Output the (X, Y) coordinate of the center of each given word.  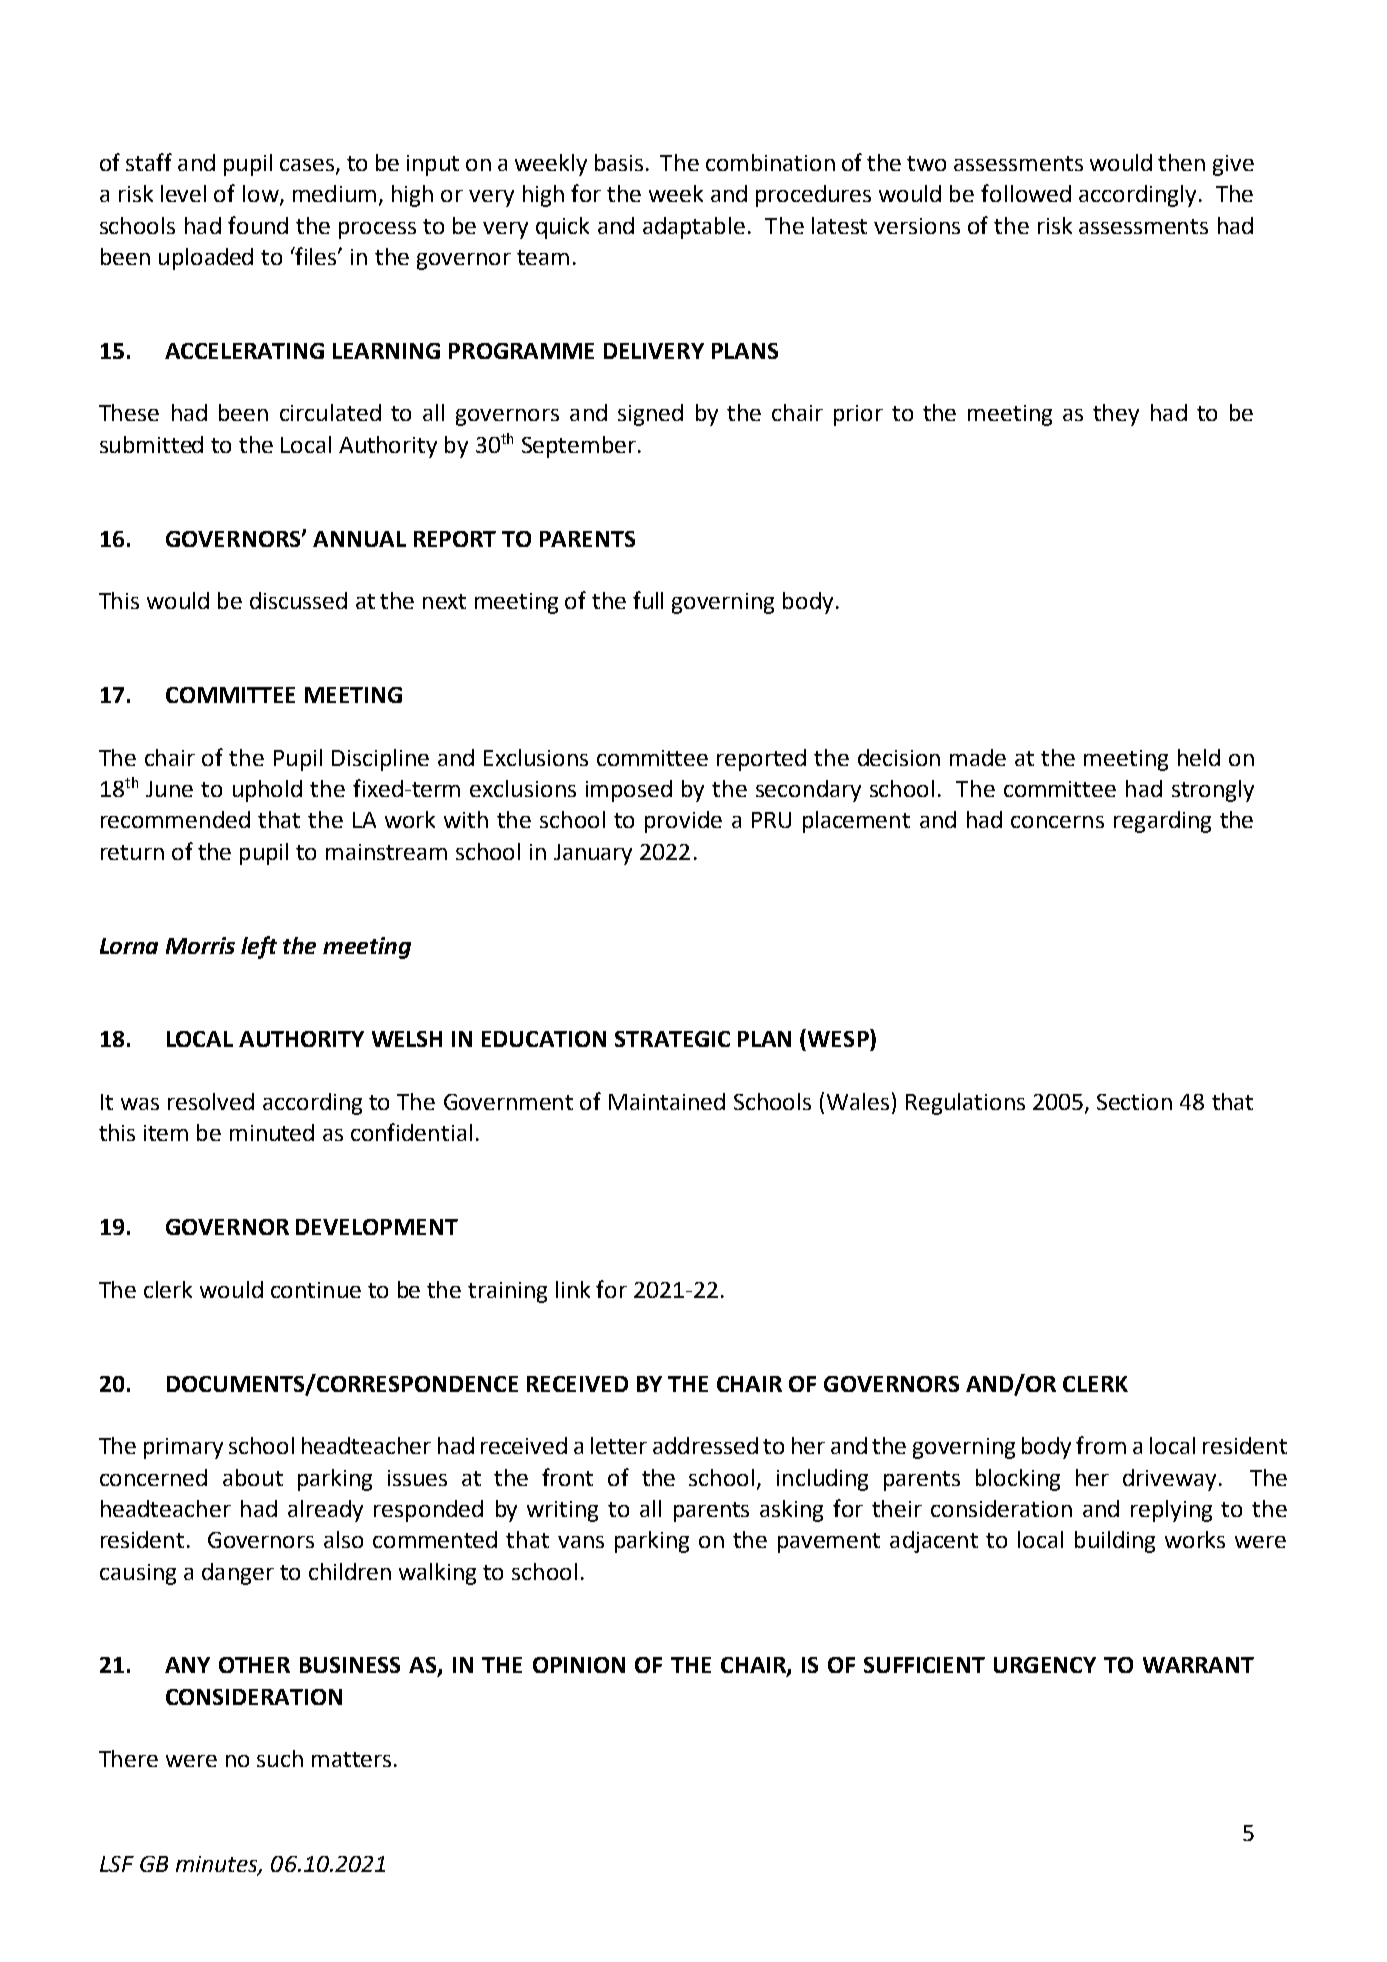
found (258, 225)
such (280, 1758)
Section (1134, 1102)
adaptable (694, 228)
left (259, 947)
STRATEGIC (672, 1039)
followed (1026, 193)
